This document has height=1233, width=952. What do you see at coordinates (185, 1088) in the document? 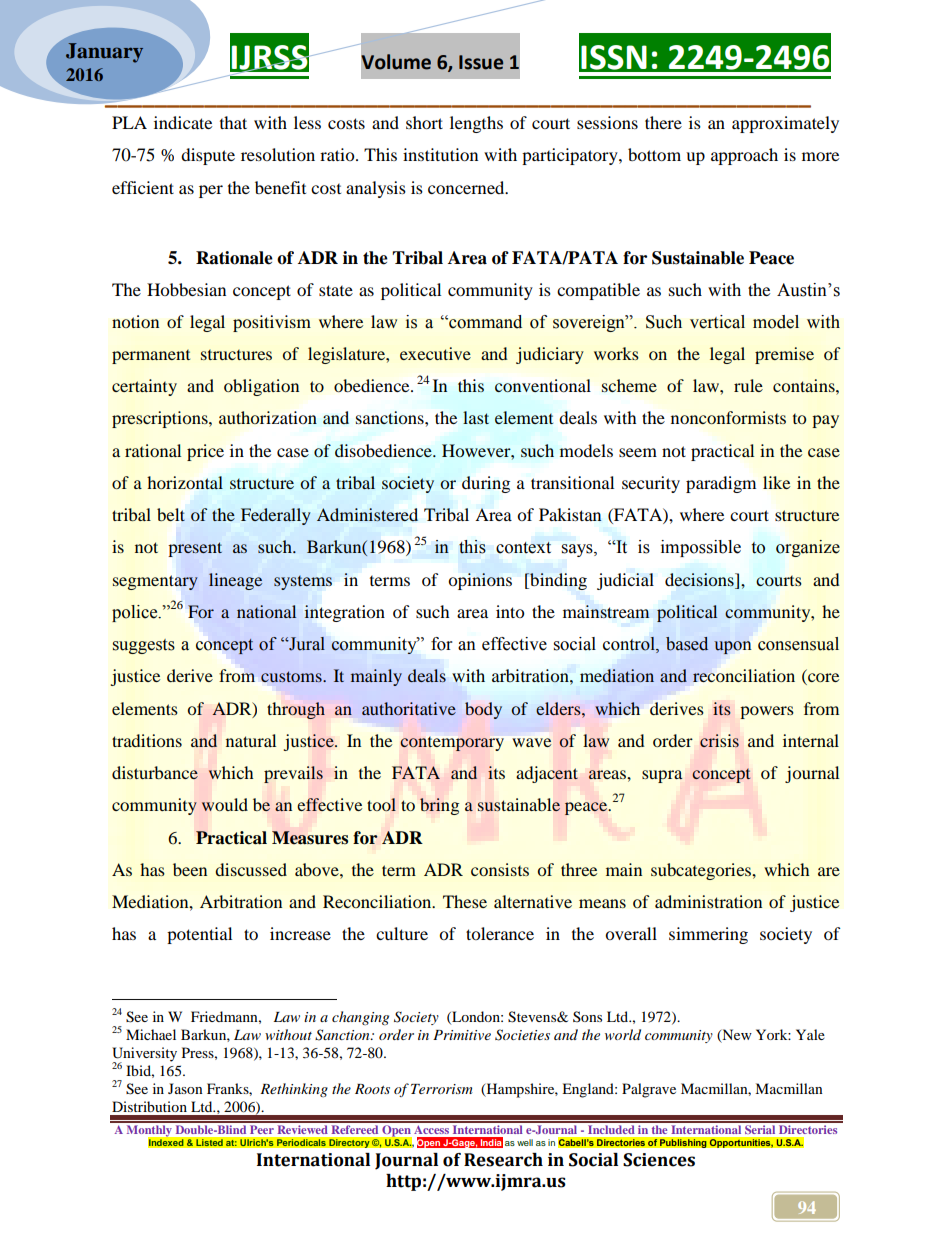
I see `Jason` at bounding box center [185, 1088].
